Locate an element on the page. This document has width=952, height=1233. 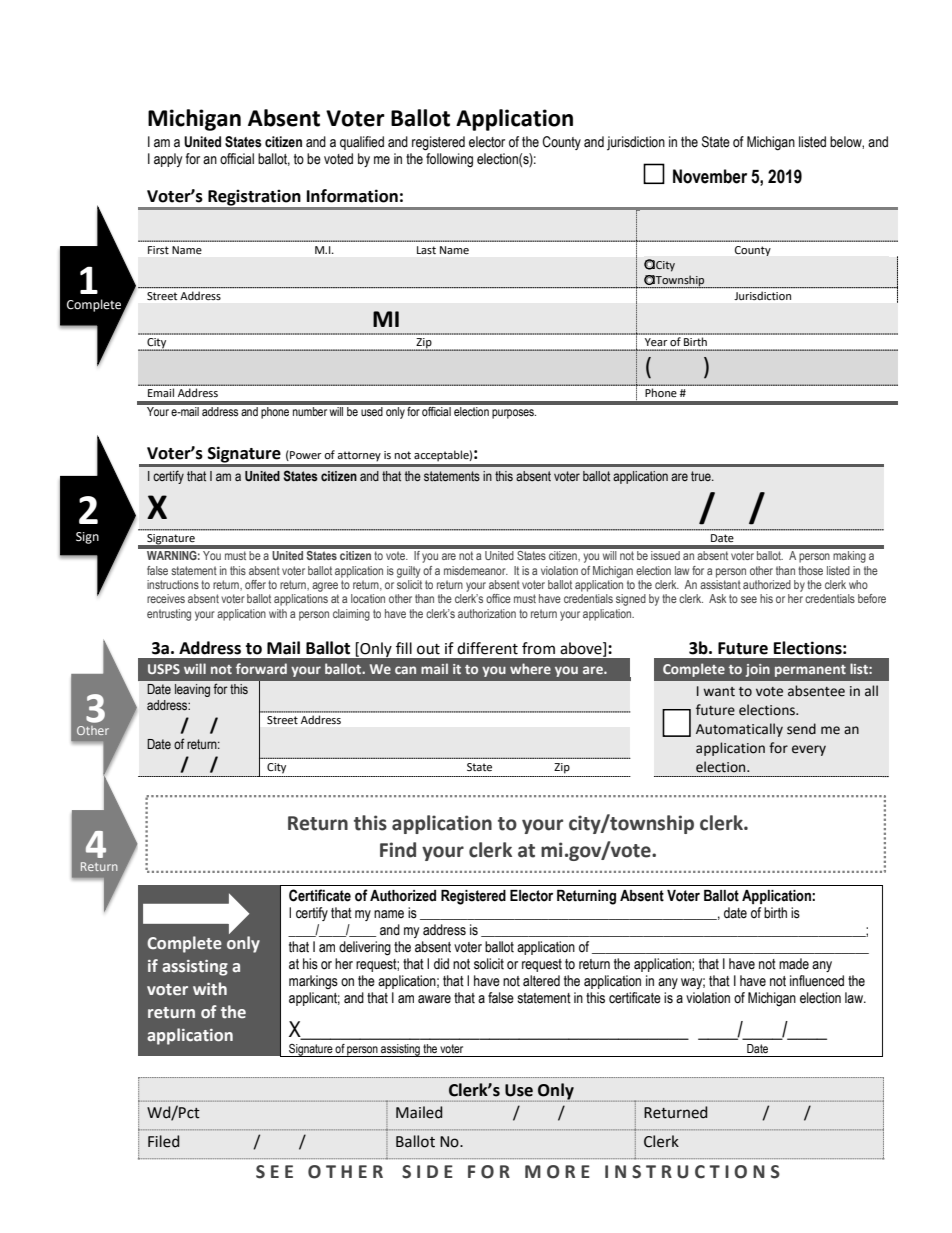
apply is located at coordinates (168, 160).
